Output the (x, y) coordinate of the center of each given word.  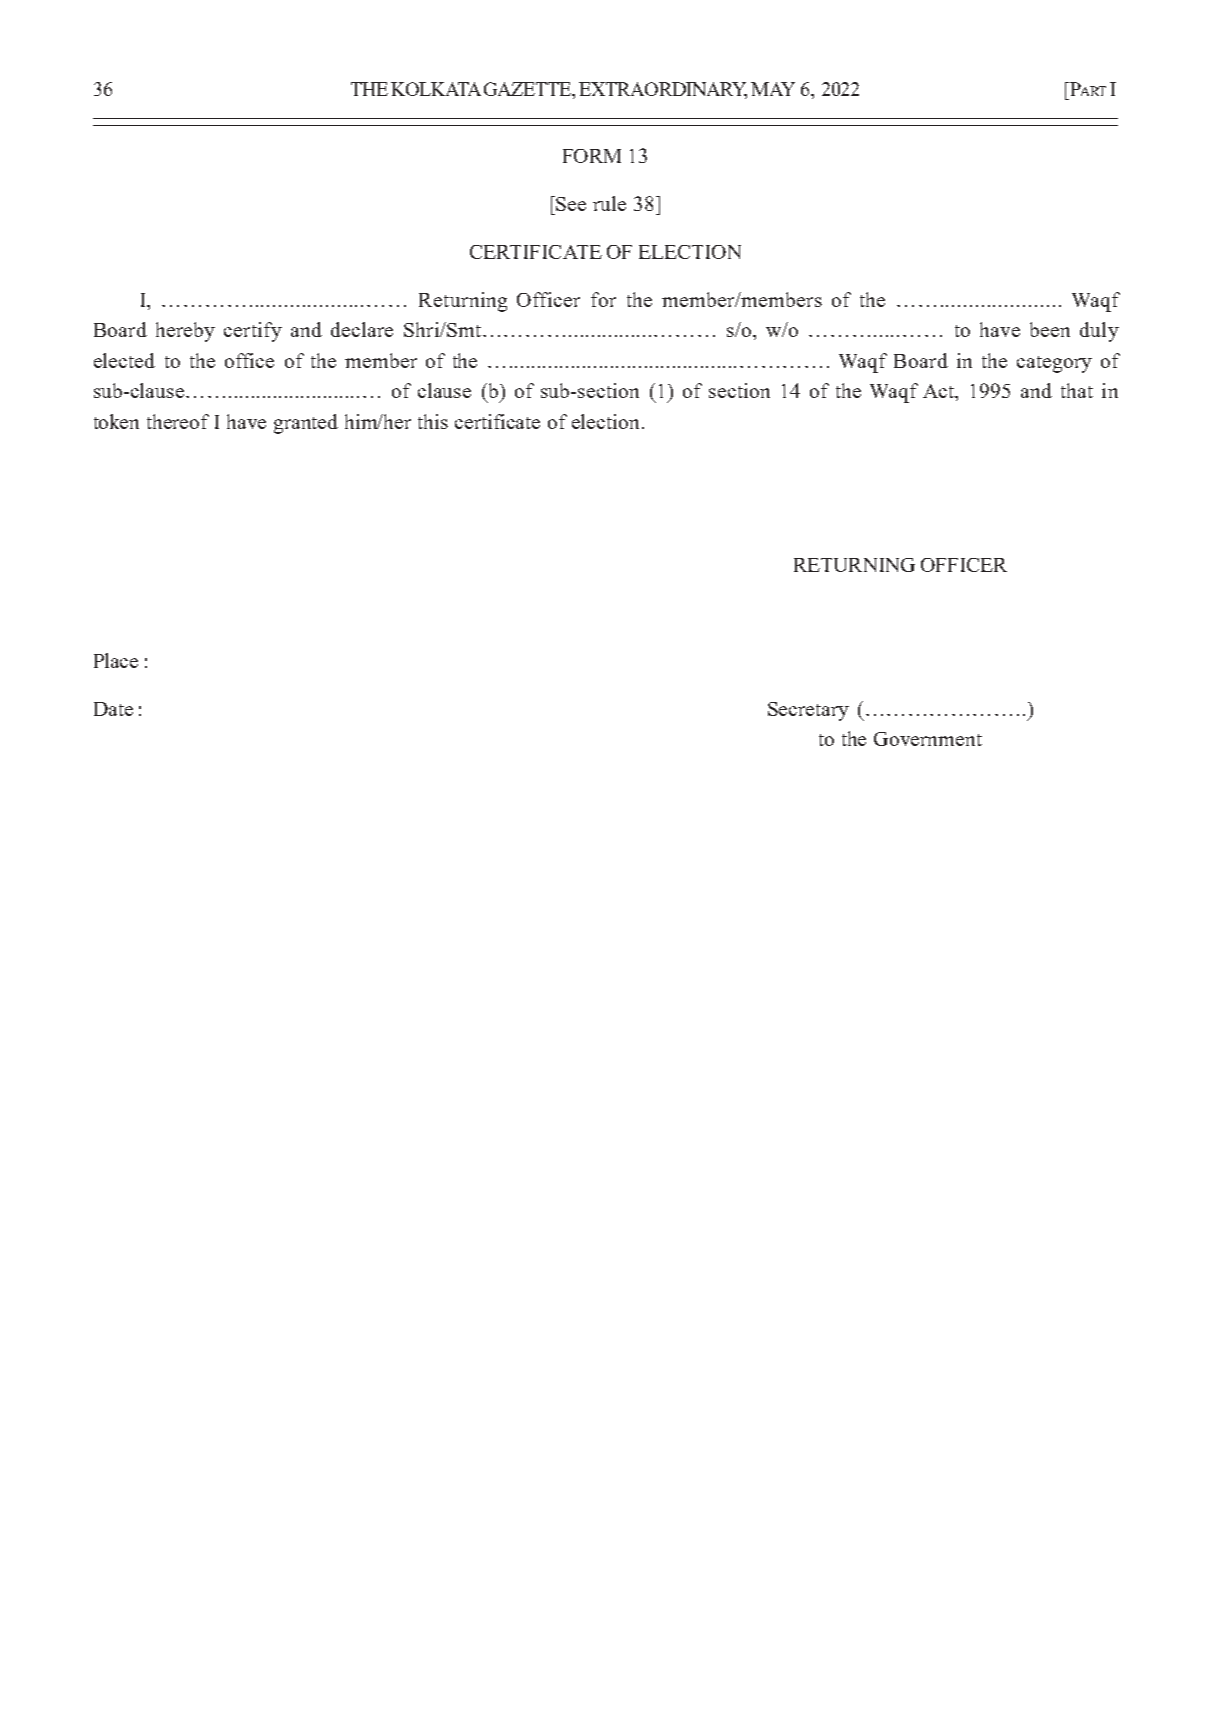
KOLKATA (436, 89)
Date (113, 709)
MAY (773, 89)
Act (940, 392)
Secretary (808, 711)
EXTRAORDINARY (663, 90)
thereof (178, 421)
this (433, 421)
